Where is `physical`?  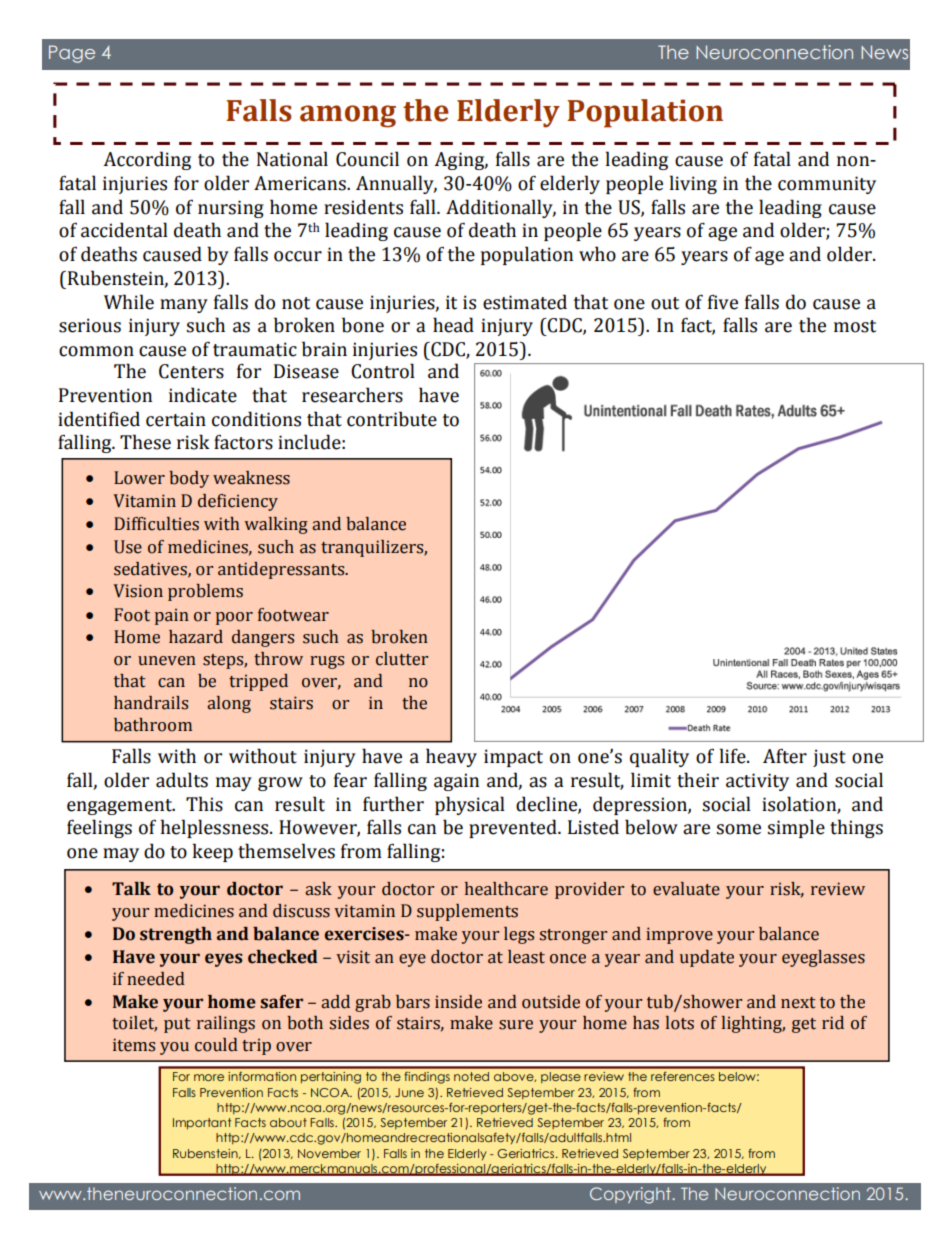
physical is located at coordinates (470, 805).
